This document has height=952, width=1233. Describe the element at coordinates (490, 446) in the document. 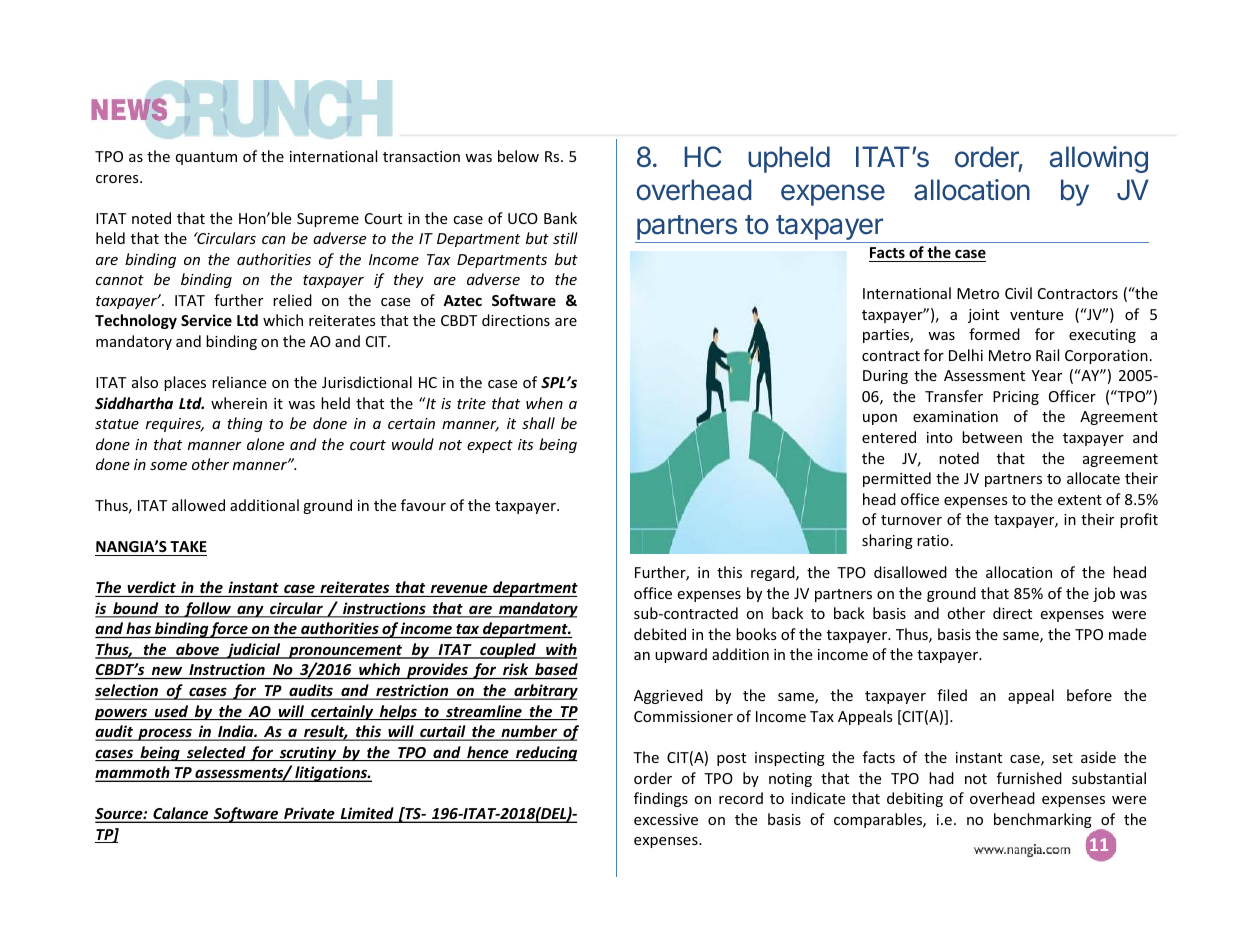

I see `expect` at that location.
